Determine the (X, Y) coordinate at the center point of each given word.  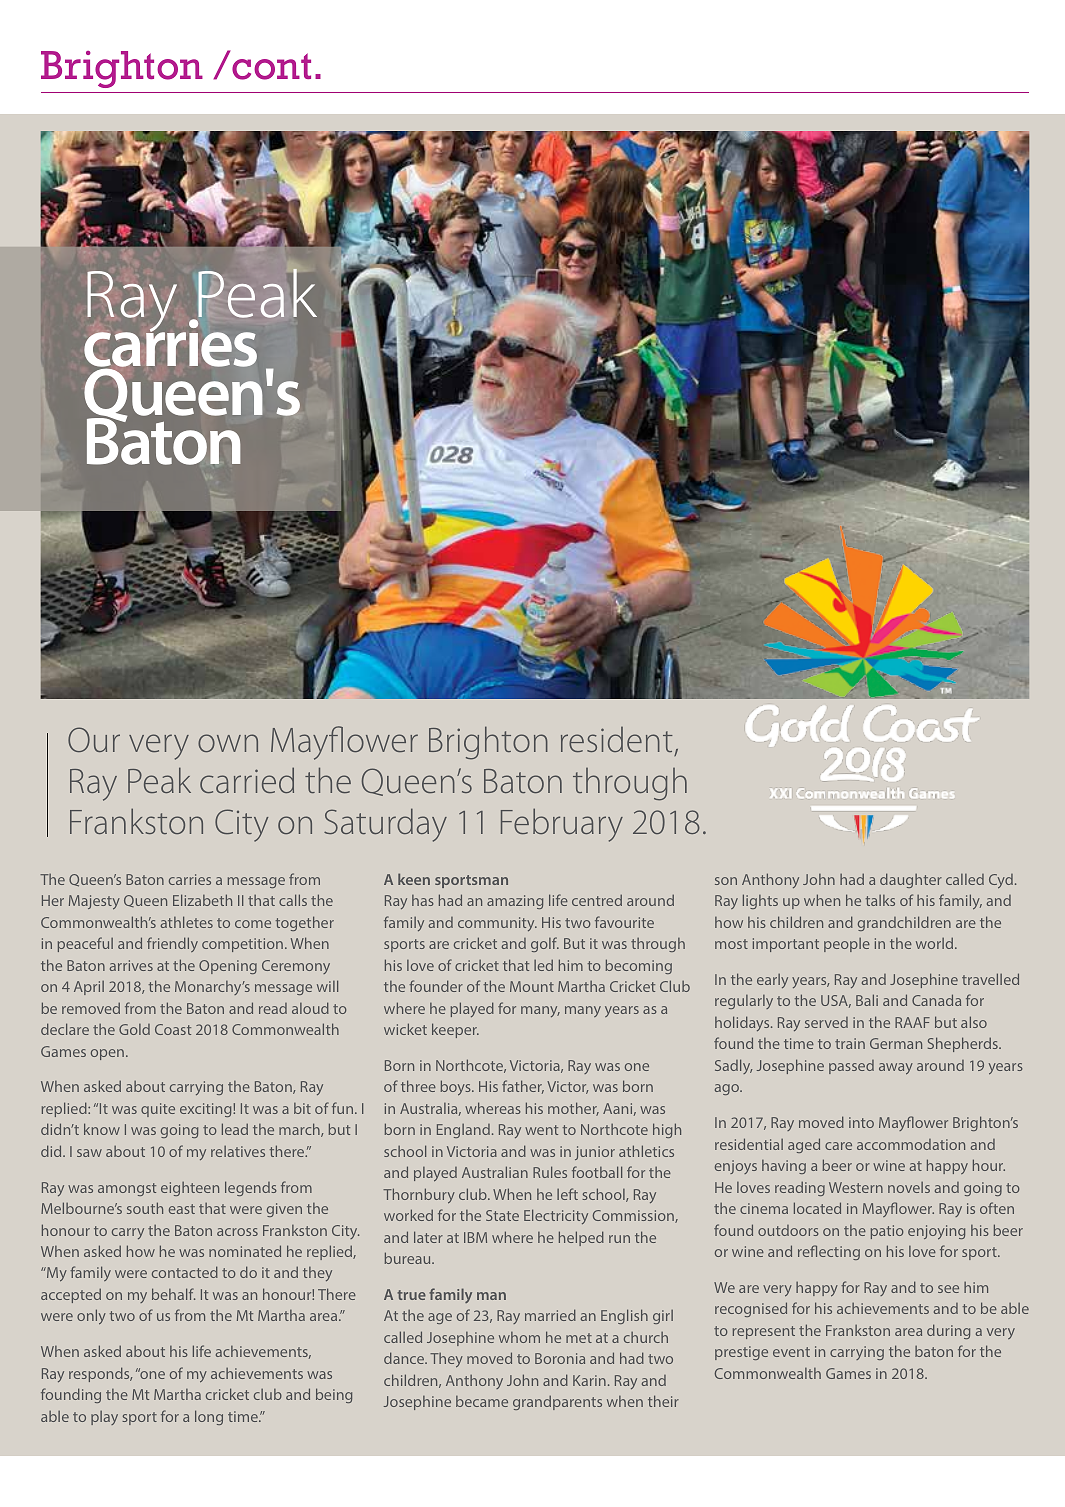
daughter (911, 880)
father (523, 1087)
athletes (187, 922)
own (228, 743)
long (209, 1417)
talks (880, 900)
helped (581, 1238)
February (562, 825)
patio (887, 1232)
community (497, 924)
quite (158, 1110)
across (237, 1232)
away (896, 1069)
